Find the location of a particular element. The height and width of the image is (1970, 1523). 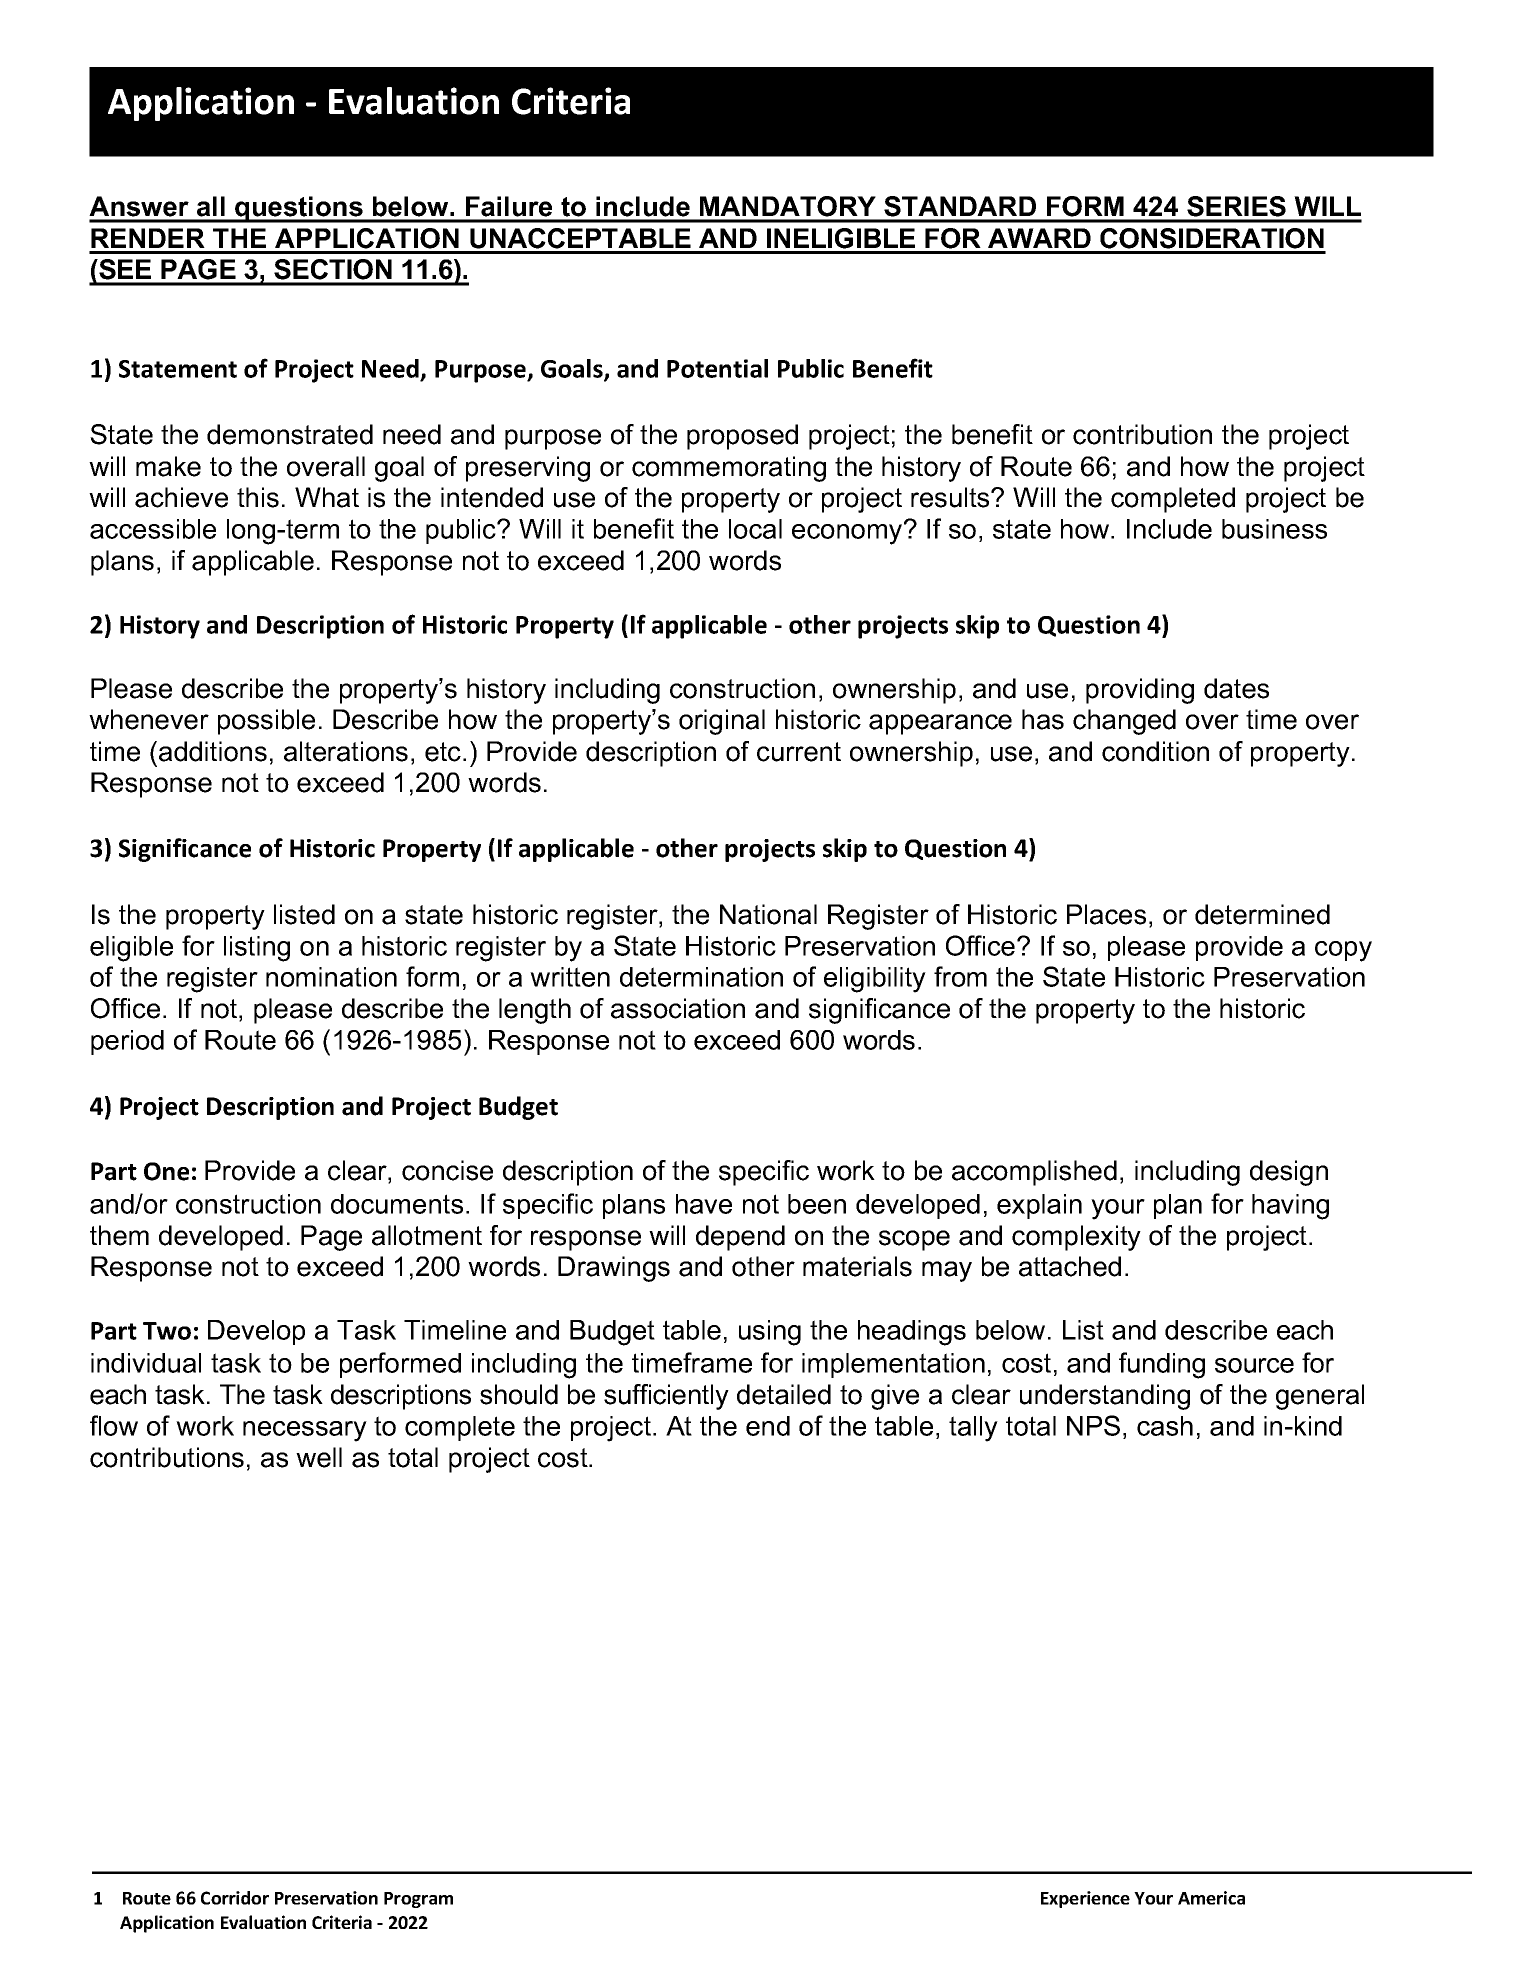

Corridor is located at coordinates (235, 1898).
